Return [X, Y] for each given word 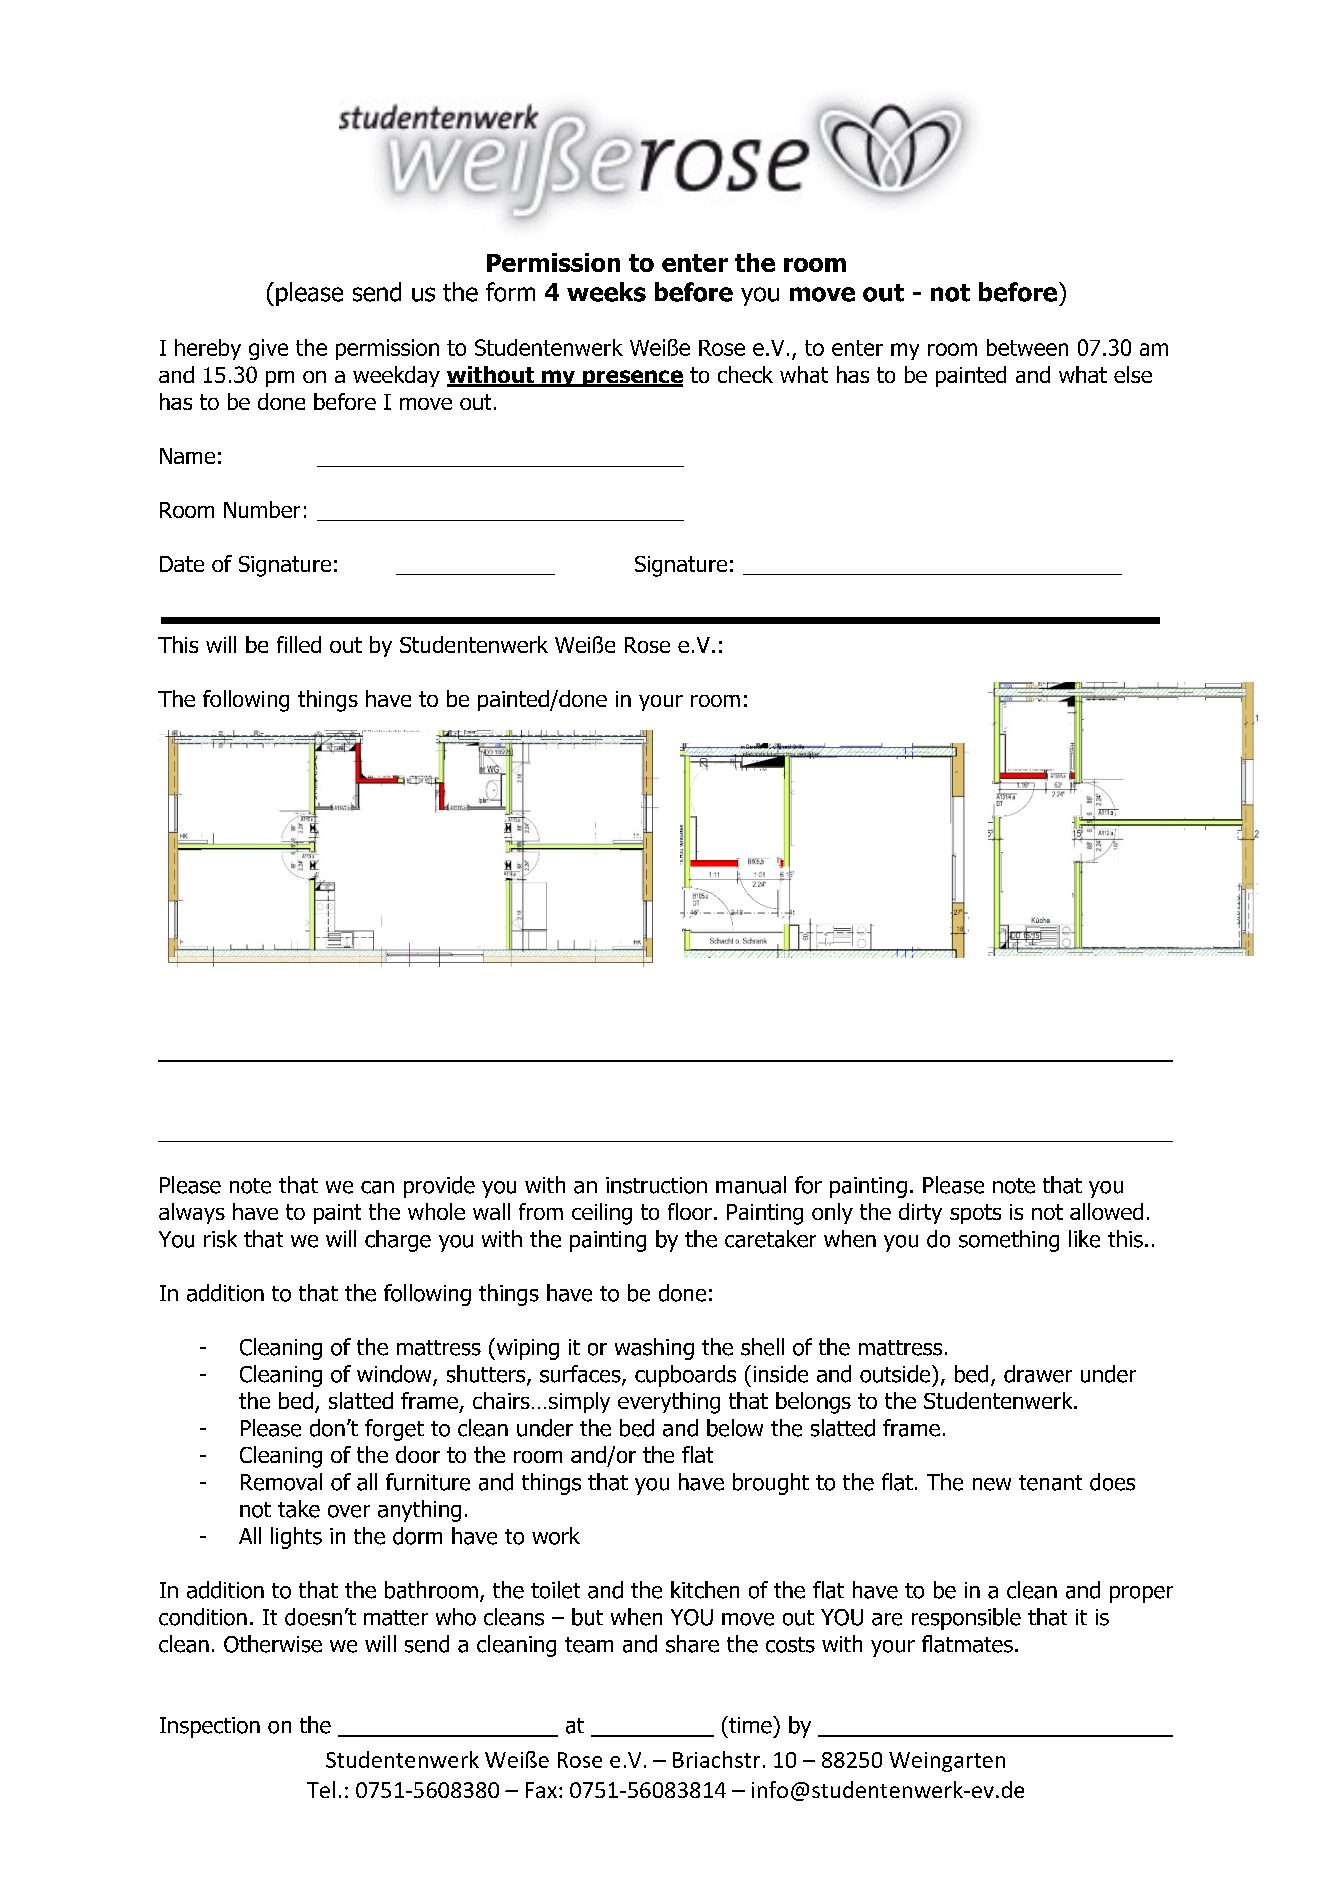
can [377, 1187]
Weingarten [947, 1762]
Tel [321, 1789]
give [268, 349]
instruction [656, 1185]
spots [975, 1214]
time [750, 1725]
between [1027, 347]
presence [632, 378]
